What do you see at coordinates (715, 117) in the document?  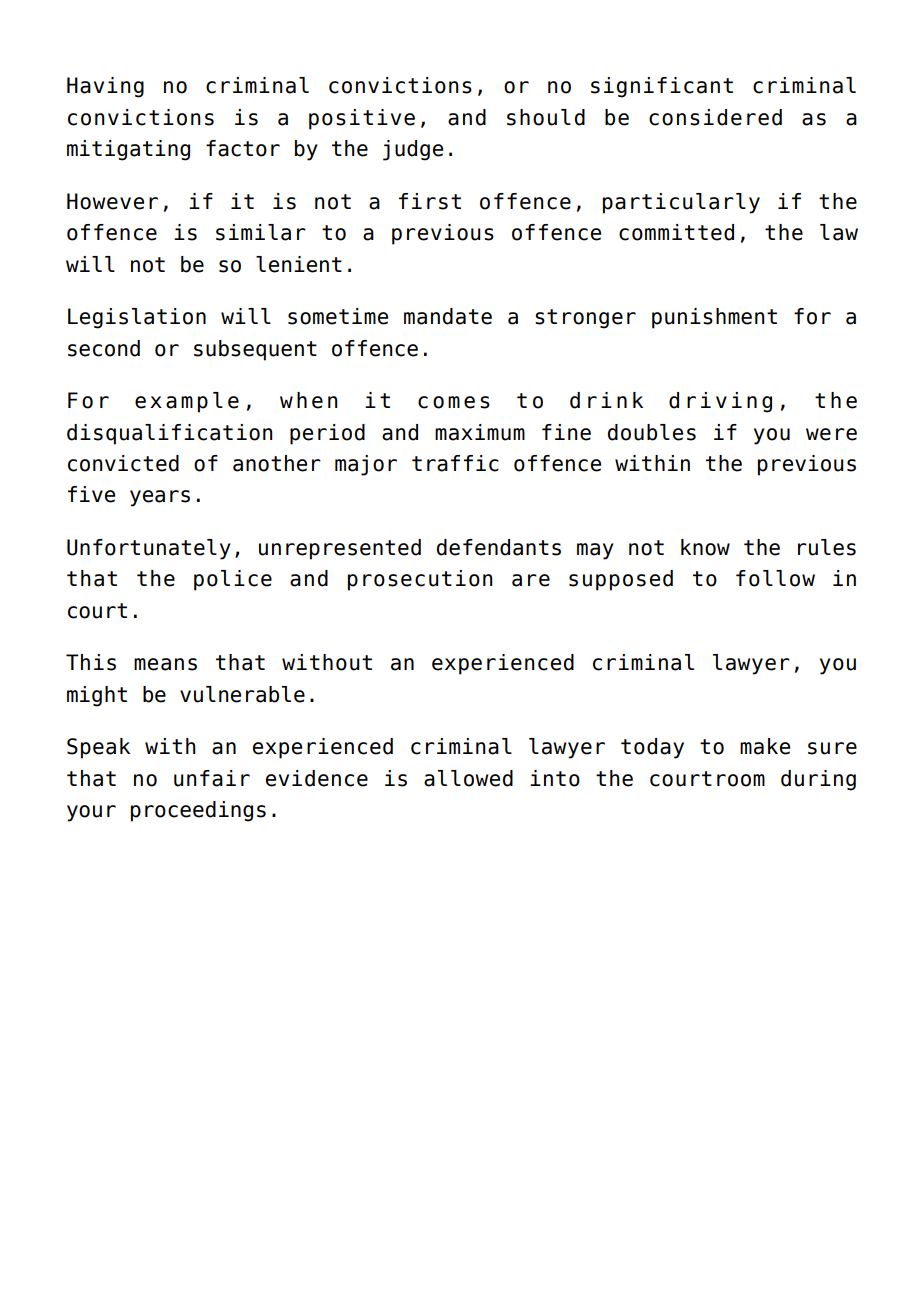 I see `considered` at bounding box center [715, 117].
